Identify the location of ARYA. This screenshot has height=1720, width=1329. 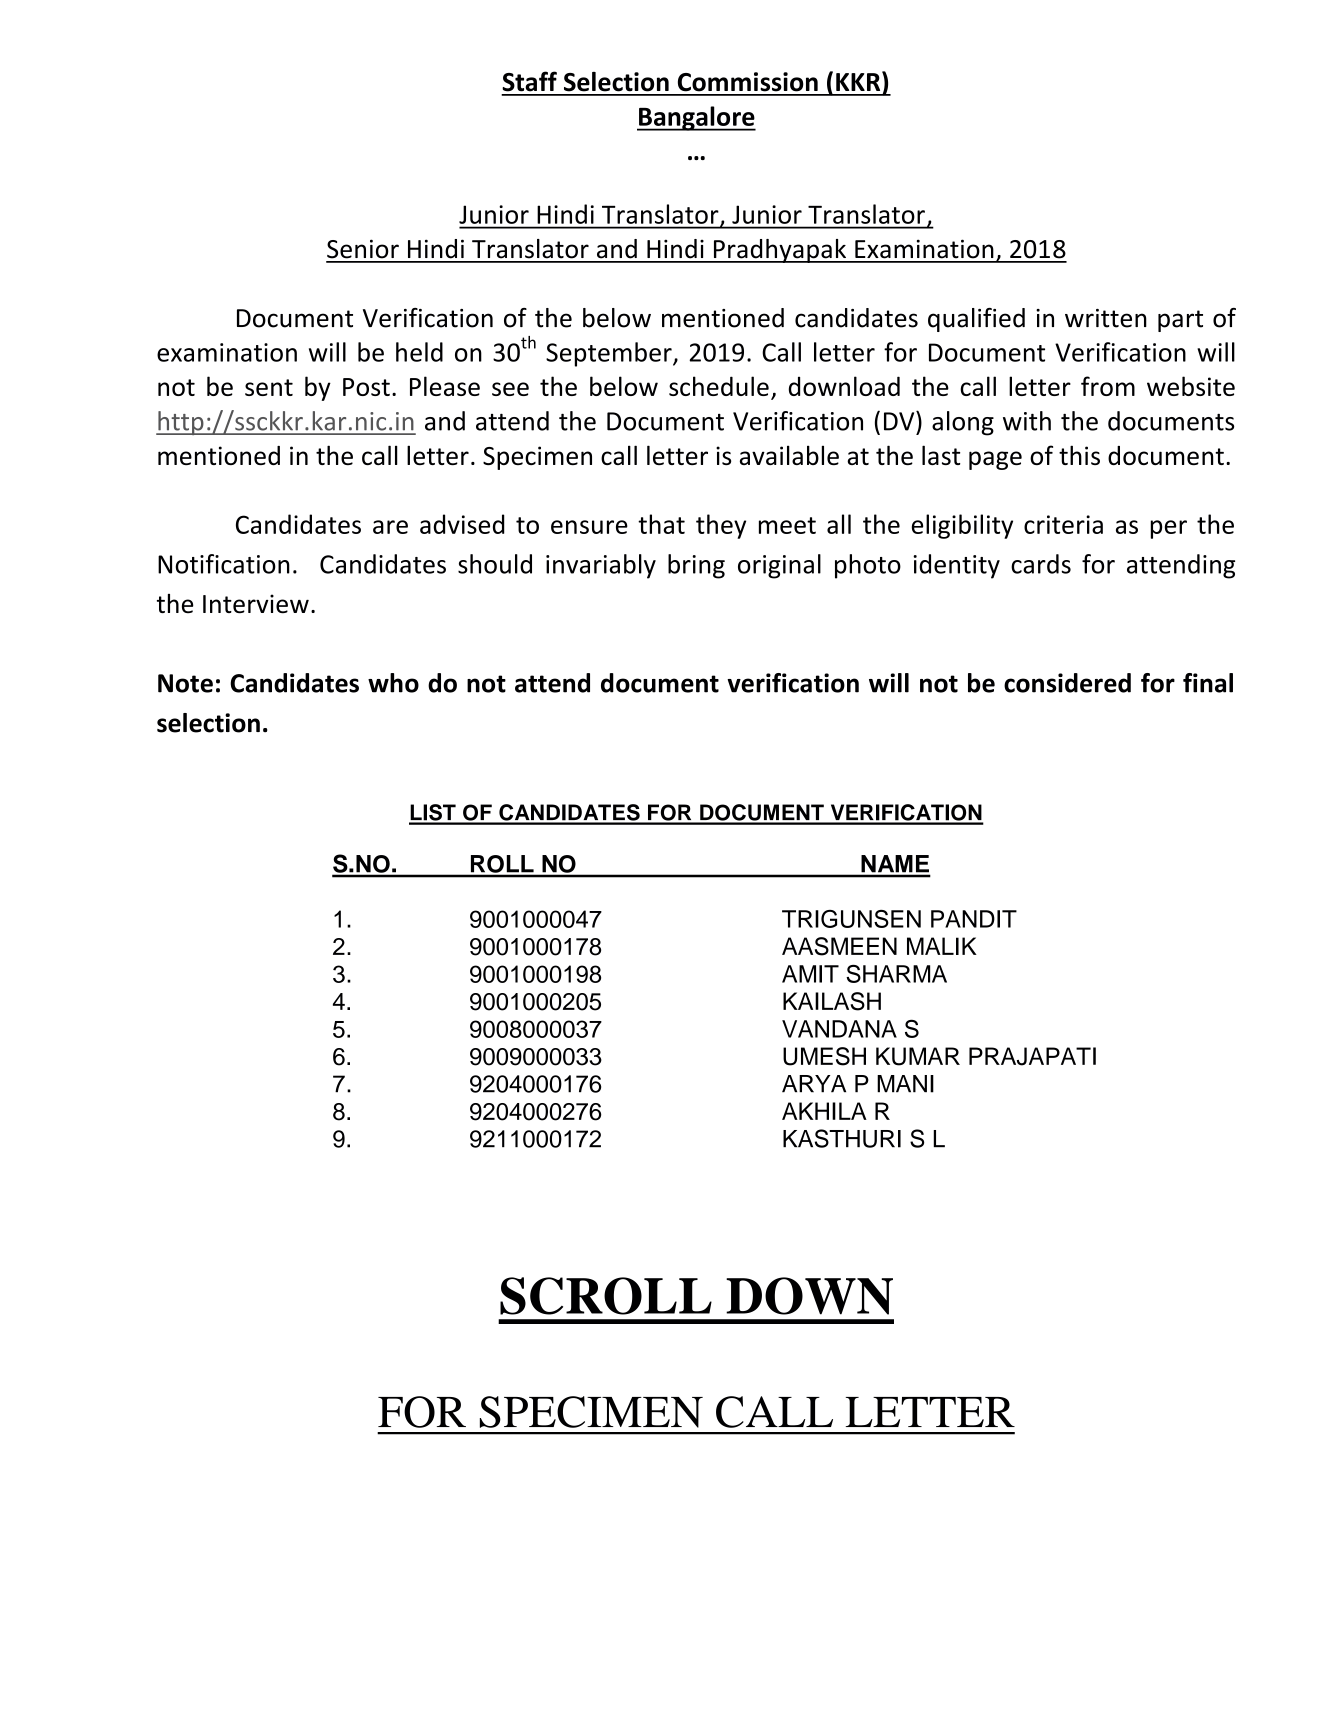
(814, 1084).
